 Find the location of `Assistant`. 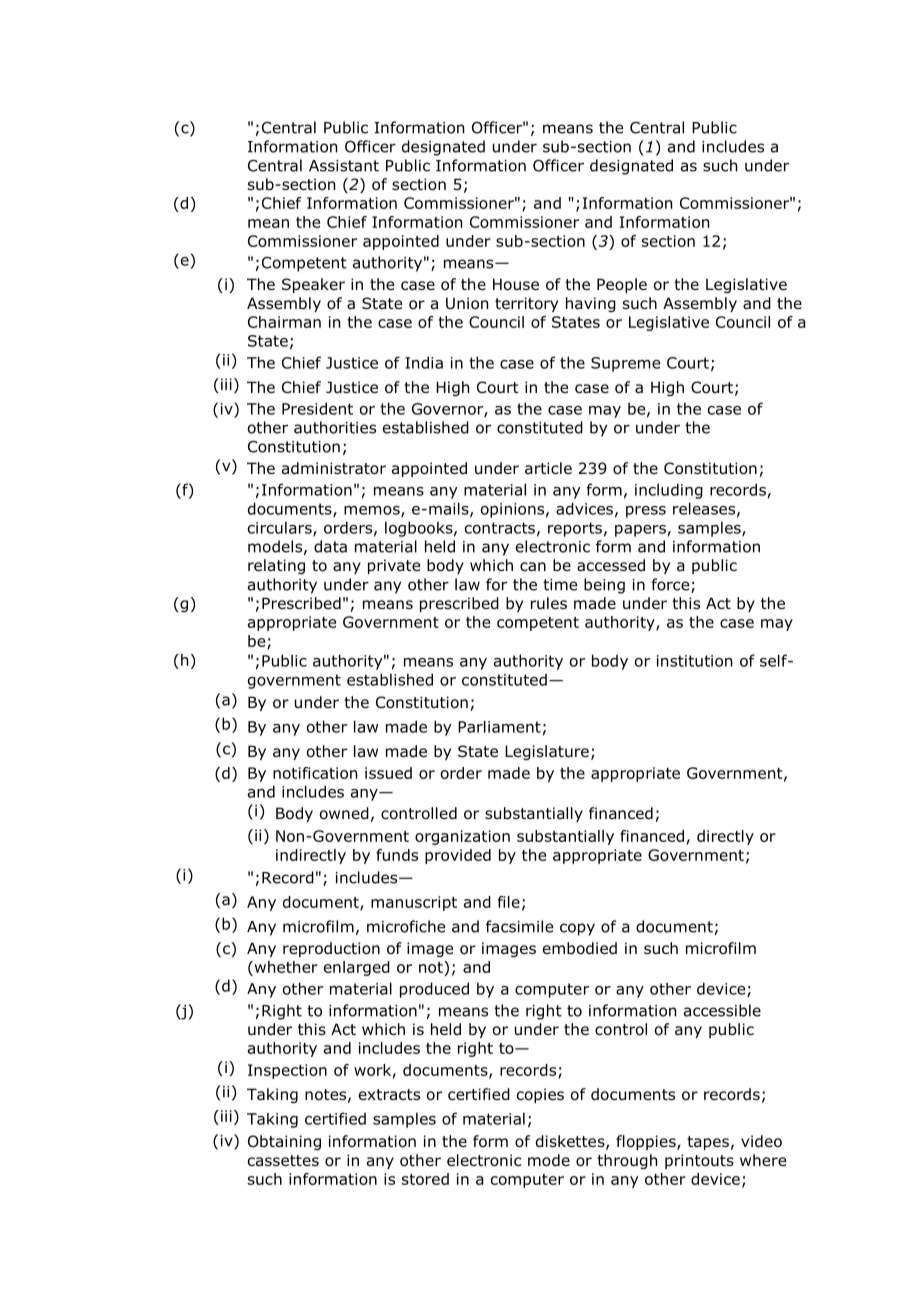

Assistant is located at coordinates (344, 166).
